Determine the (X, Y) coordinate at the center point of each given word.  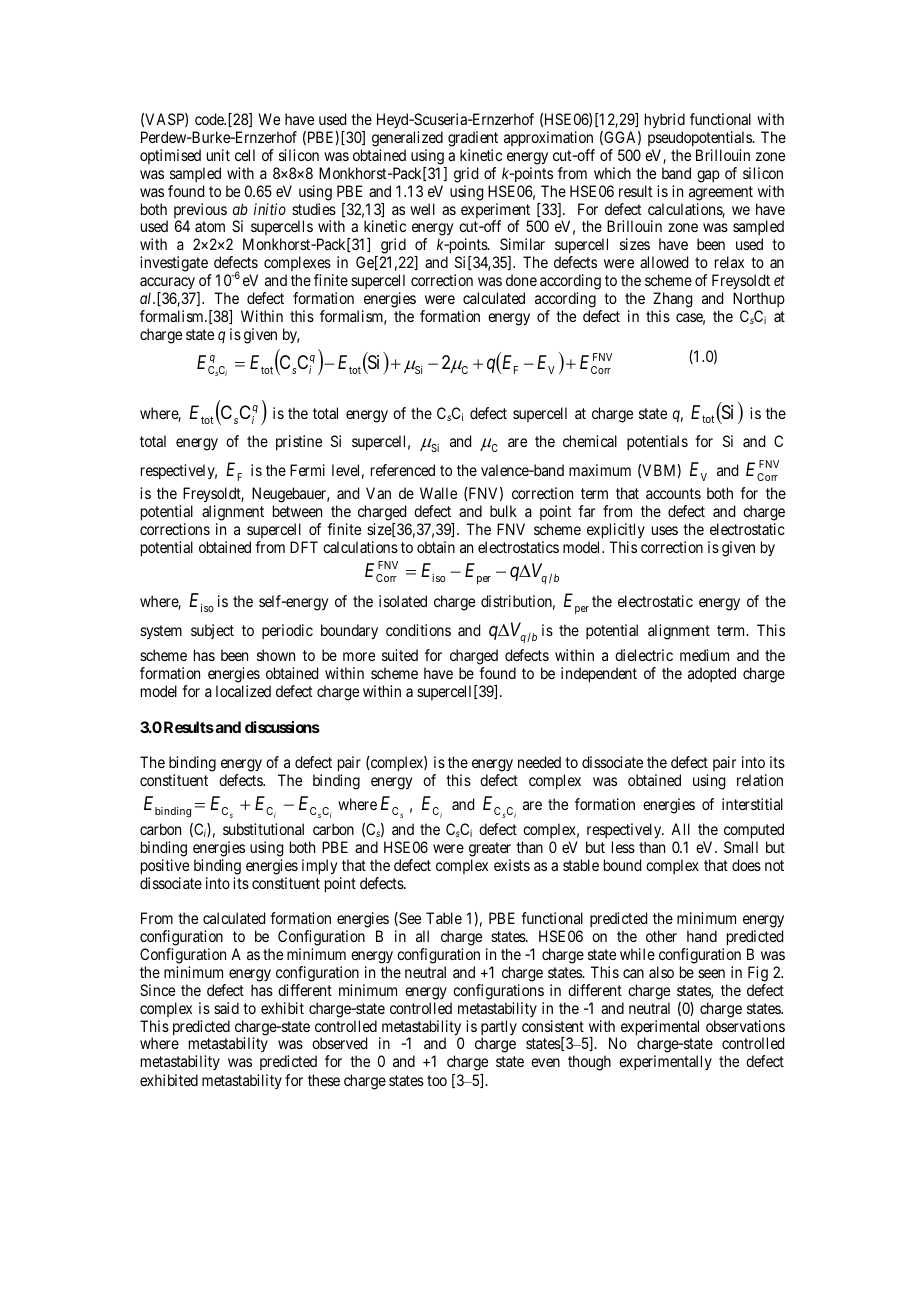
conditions (418, 630)
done (521, 280)
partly (499, 1029)
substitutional (263, 829)
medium (704, 655)
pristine (299, 442)
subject (212, 631)
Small (741, 847)
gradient (473, 139)
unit (218, 155)
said (226, 1008)
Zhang (673, 300)
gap (708, 176)
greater (490, 849)
